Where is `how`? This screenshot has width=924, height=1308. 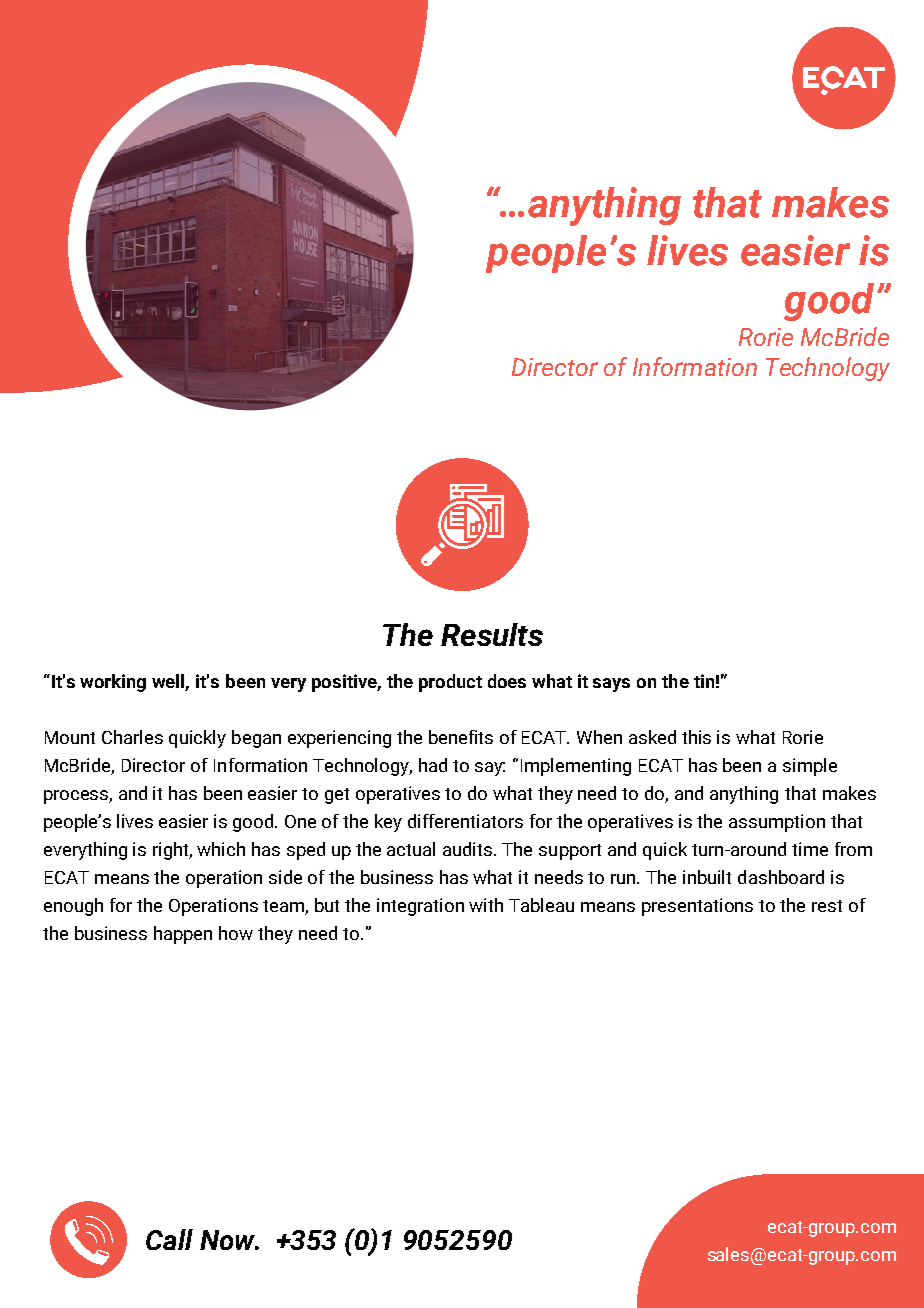 how is located at coordinates (236, 933).
